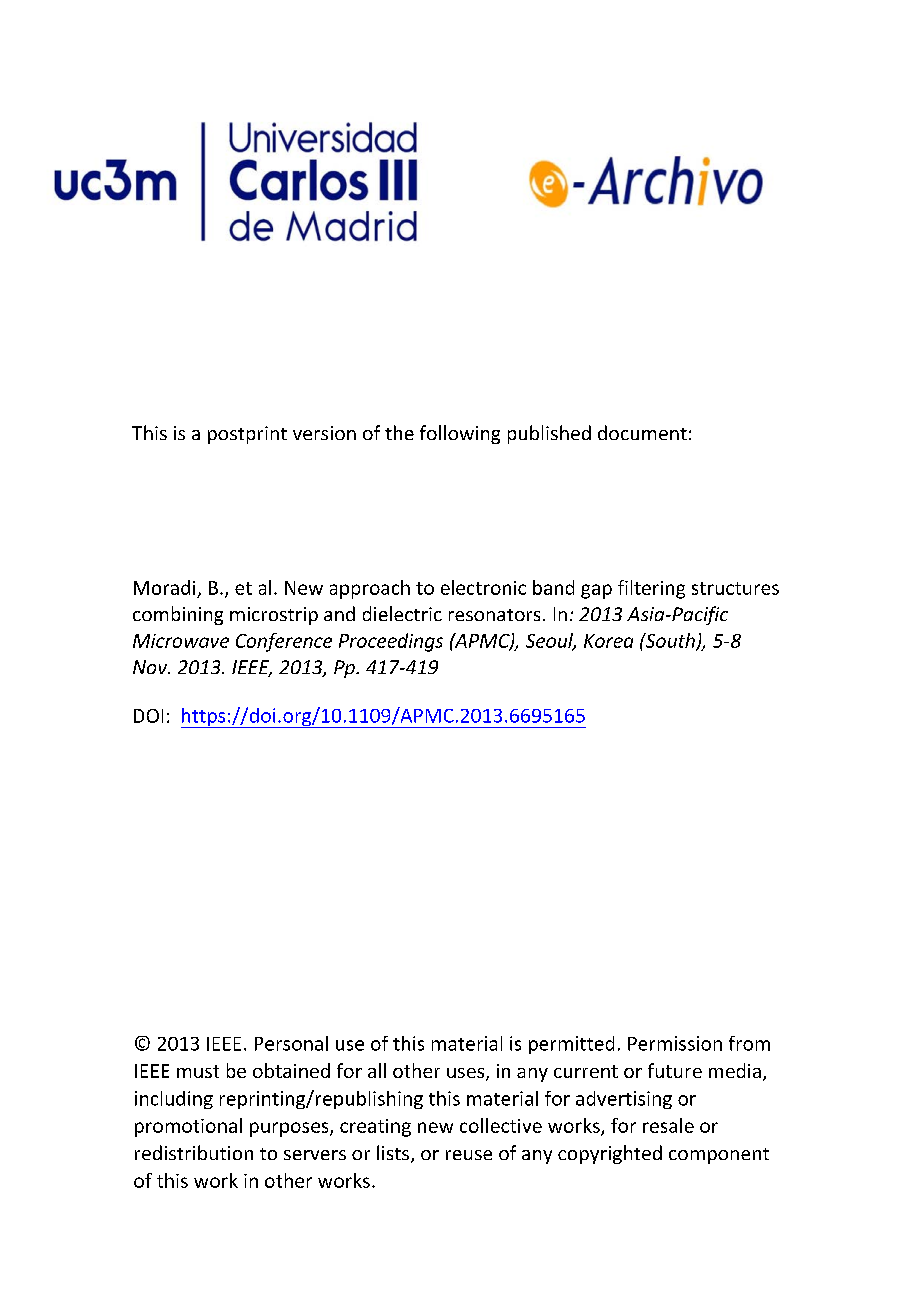 This screenshot has height=1308, width=924. Describe the element at coordinates (151, 667) in the screenshot. I see `Nov` at that location.
